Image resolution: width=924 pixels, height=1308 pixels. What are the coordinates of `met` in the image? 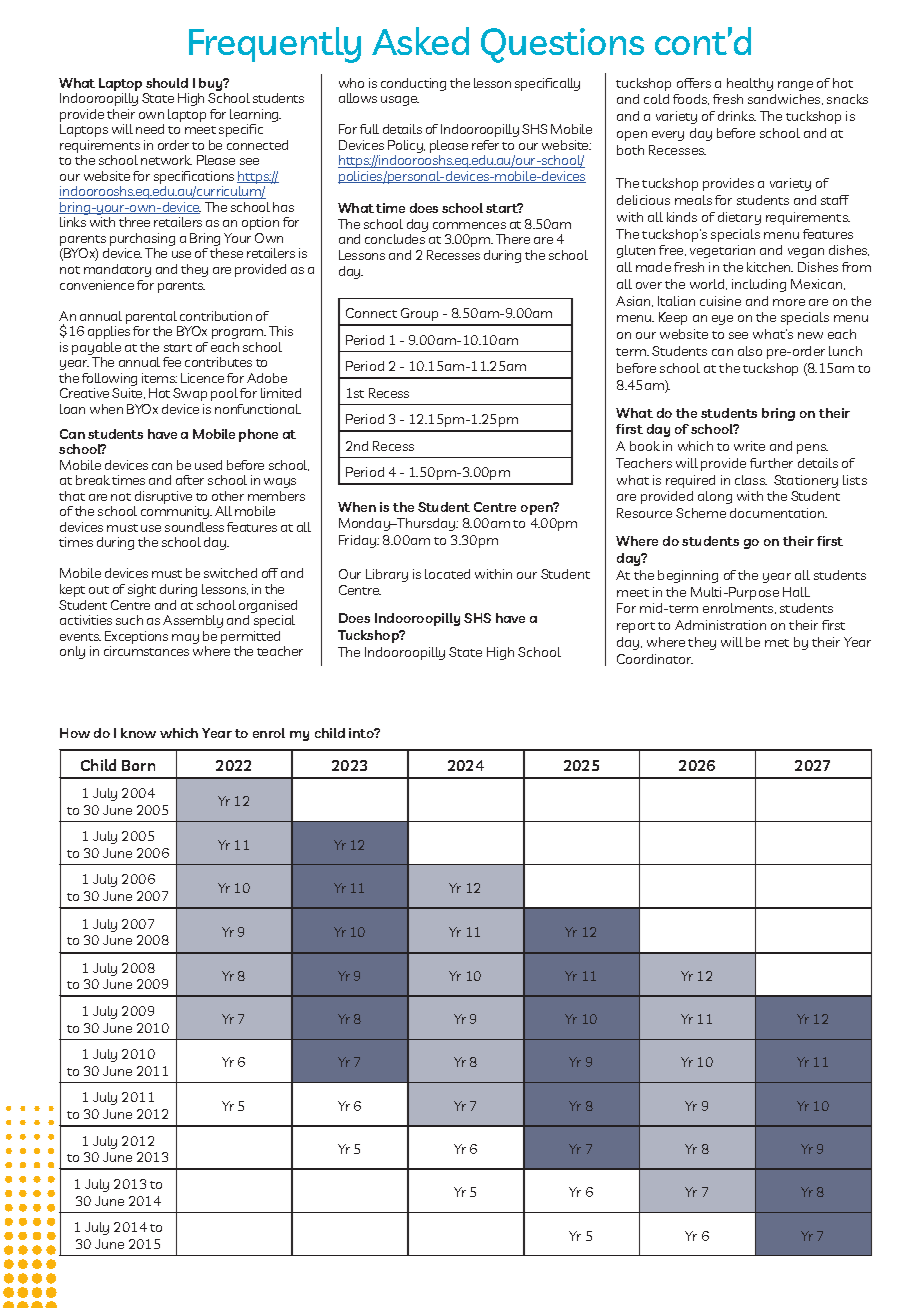 It's located at (777, 643).
